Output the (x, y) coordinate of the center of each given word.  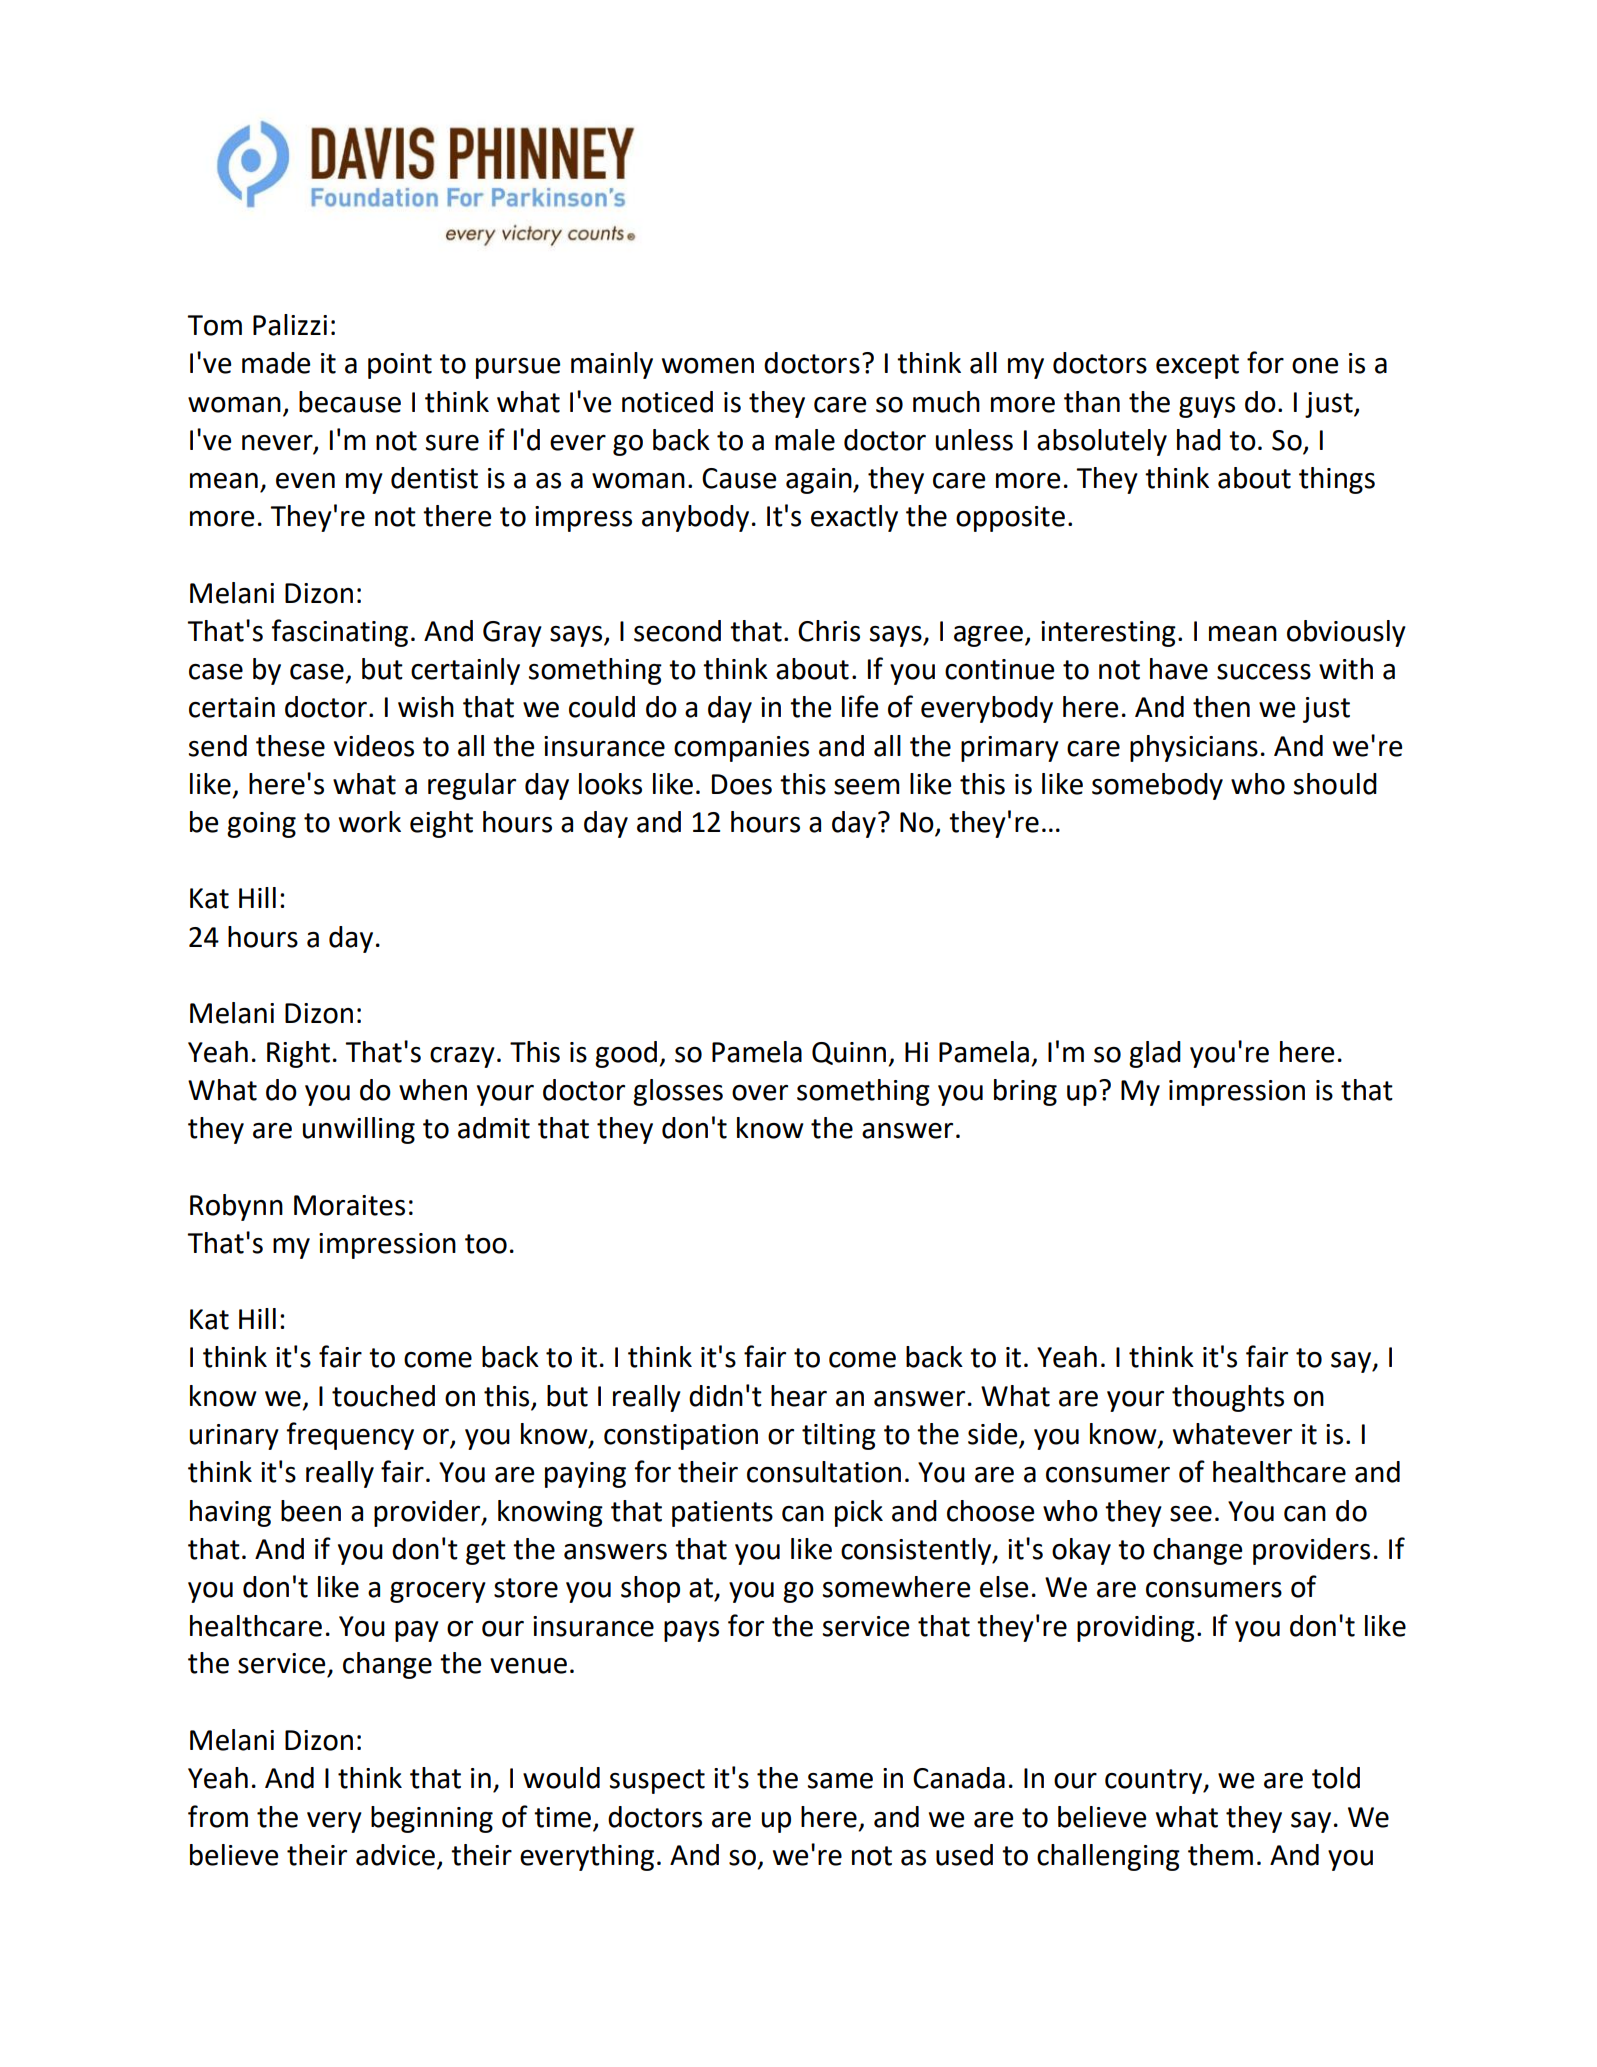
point (400, 366)
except (1197, 366)
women (708, 366)
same (840, 1781)
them (1220, 1855)
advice (395, 1855)
